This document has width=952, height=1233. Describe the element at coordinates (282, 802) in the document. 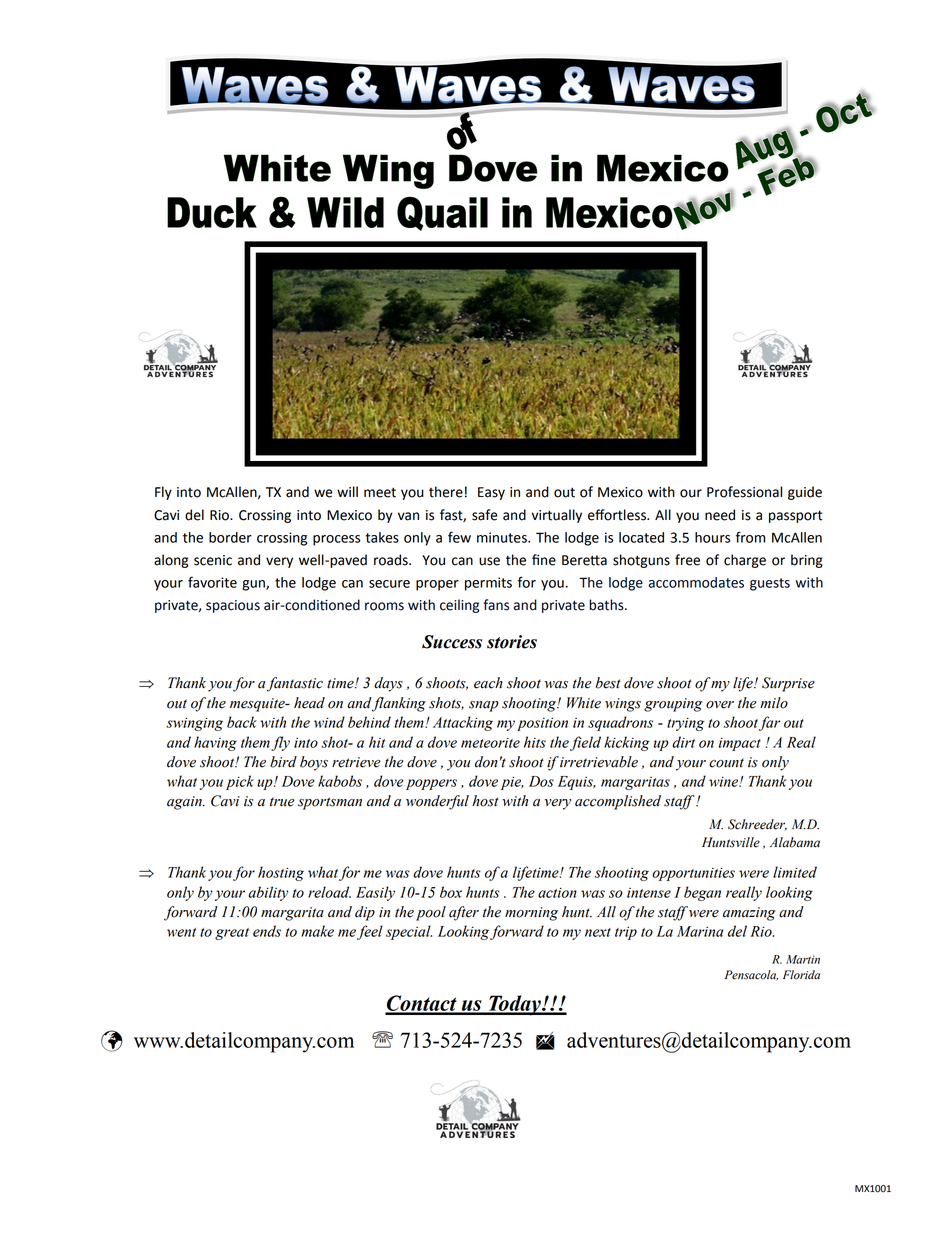

I see `true` at that location.
